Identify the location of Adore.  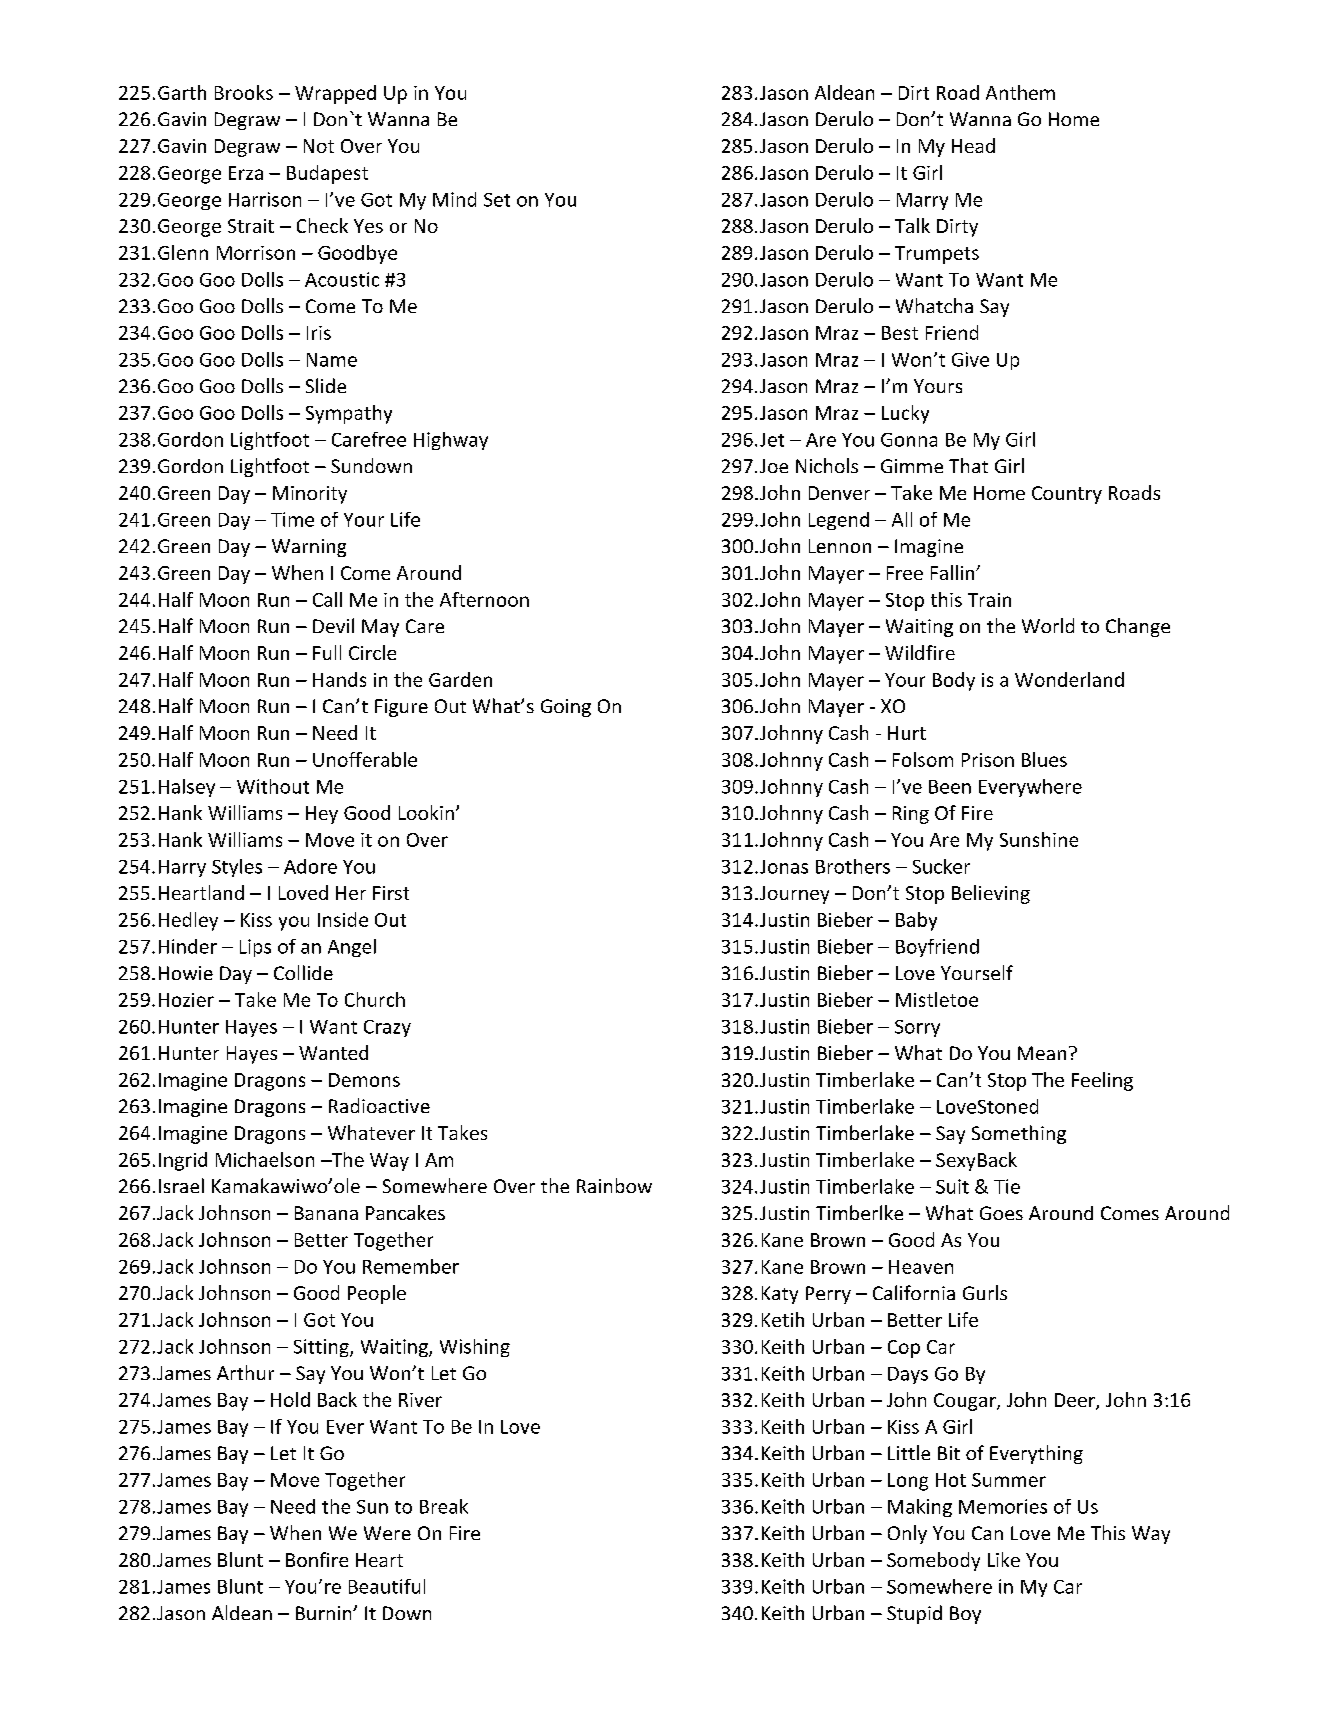
(310, 866).
